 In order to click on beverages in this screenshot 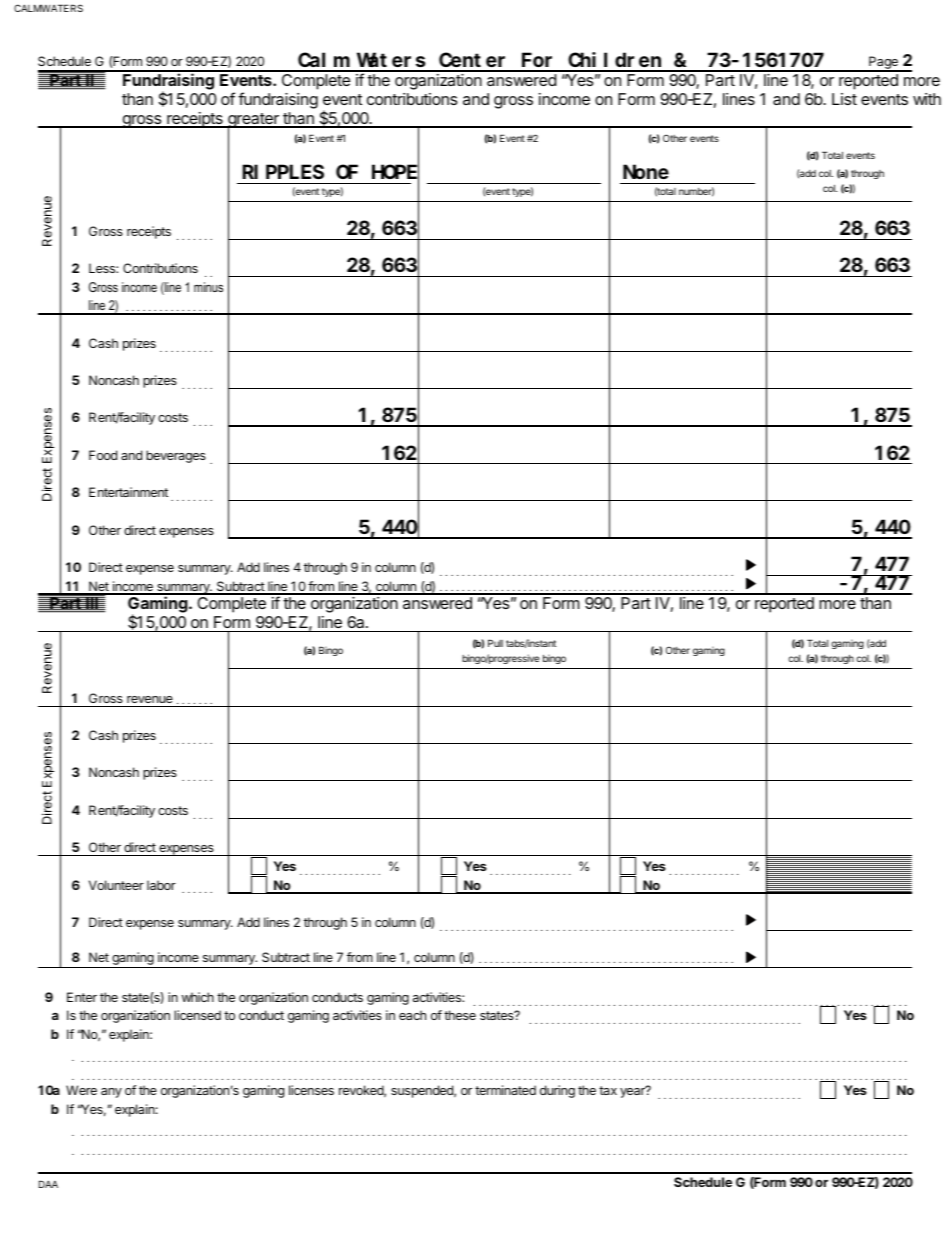, I will do `click(176, 456)`.
